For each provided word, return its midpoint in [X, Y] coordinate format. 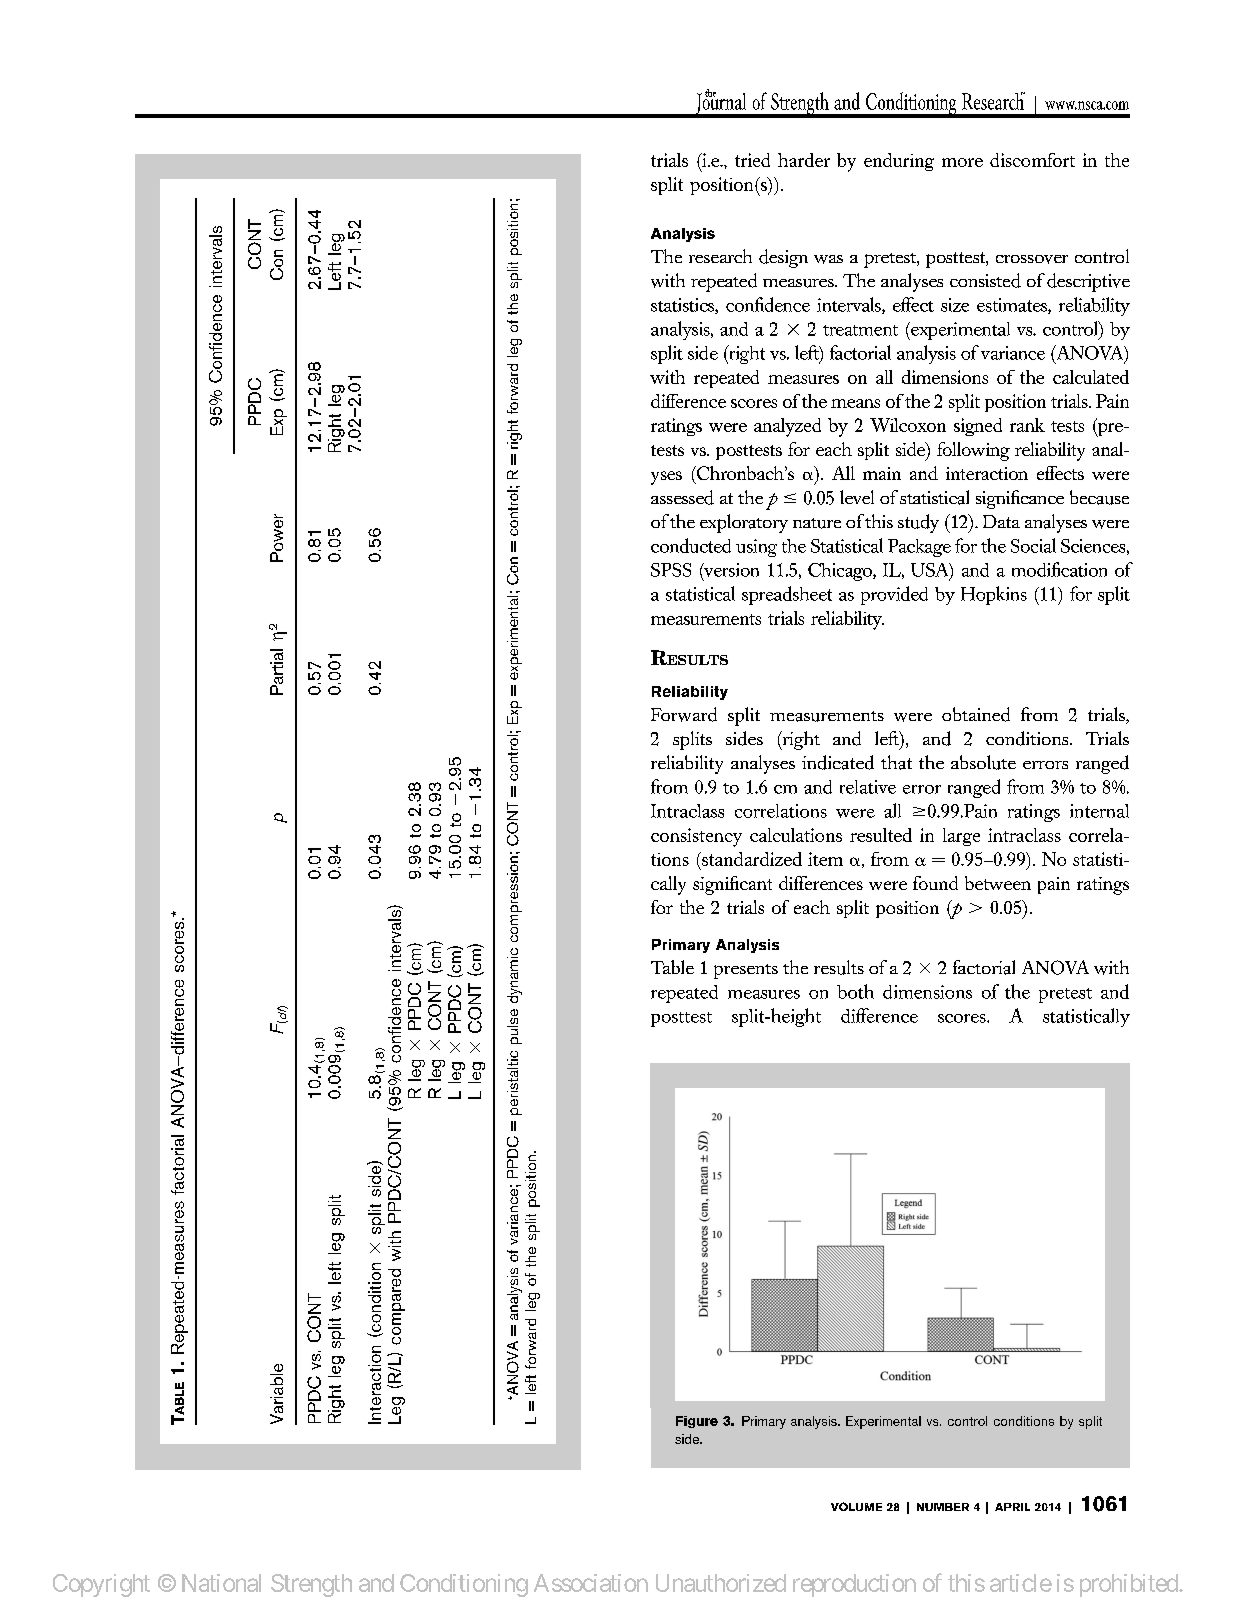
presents [746, 971]
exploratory [744, 523]
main [882, 473]
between [998, 883]
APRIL [1012, 1507]
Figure [697, 1422]
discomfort [1032, 160]
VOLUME [856, 1506]
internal [1099, 811]
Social [1033, 545]
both [855, 991]
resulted [881, 835]
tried [752, 160]
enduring [899, 162]
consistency [696, 837]
